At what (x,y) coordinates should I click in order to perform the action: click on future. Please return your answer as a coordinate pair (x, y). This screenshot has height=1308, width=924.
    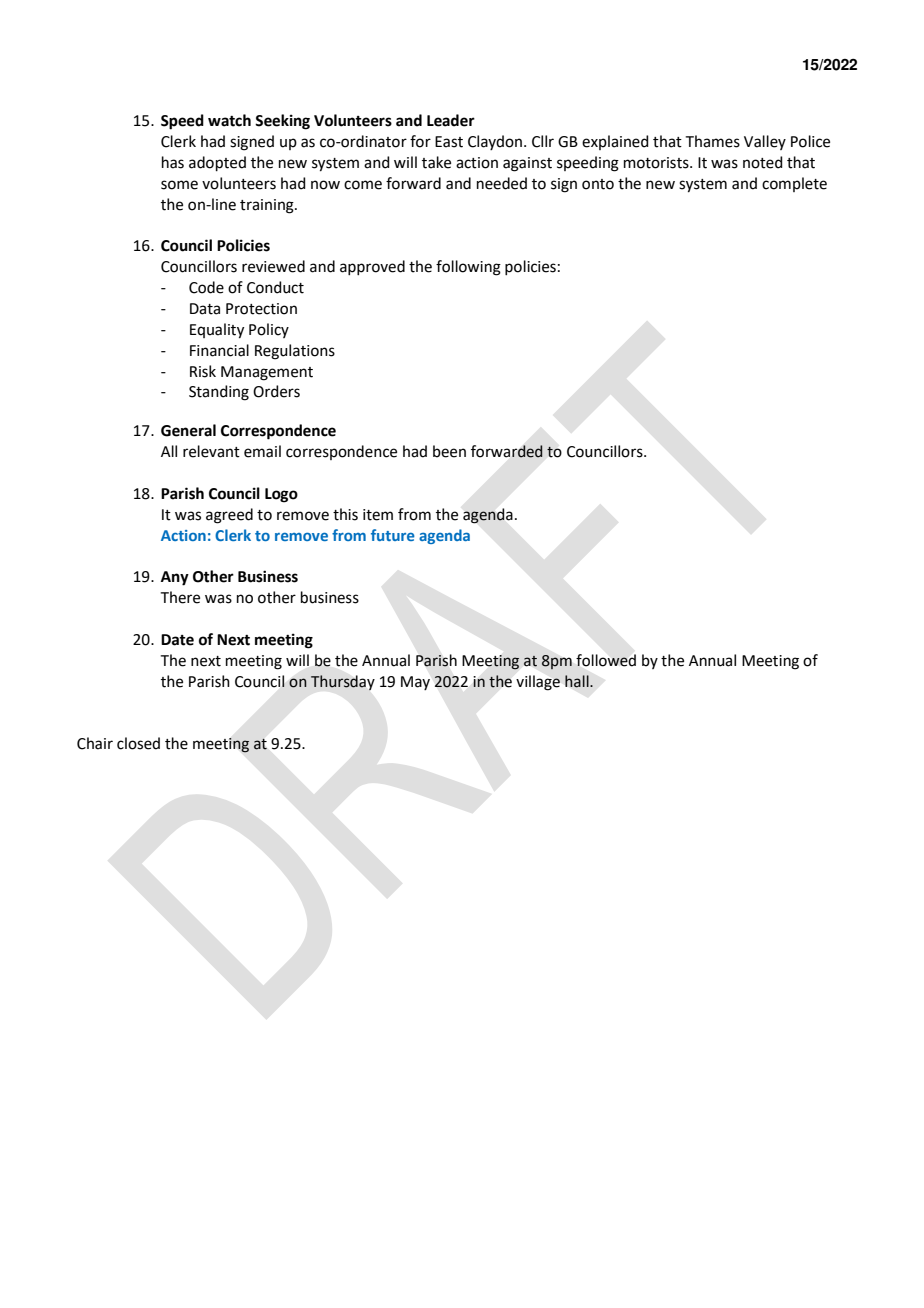
    Looking at the image, I should click on (393, 535).
